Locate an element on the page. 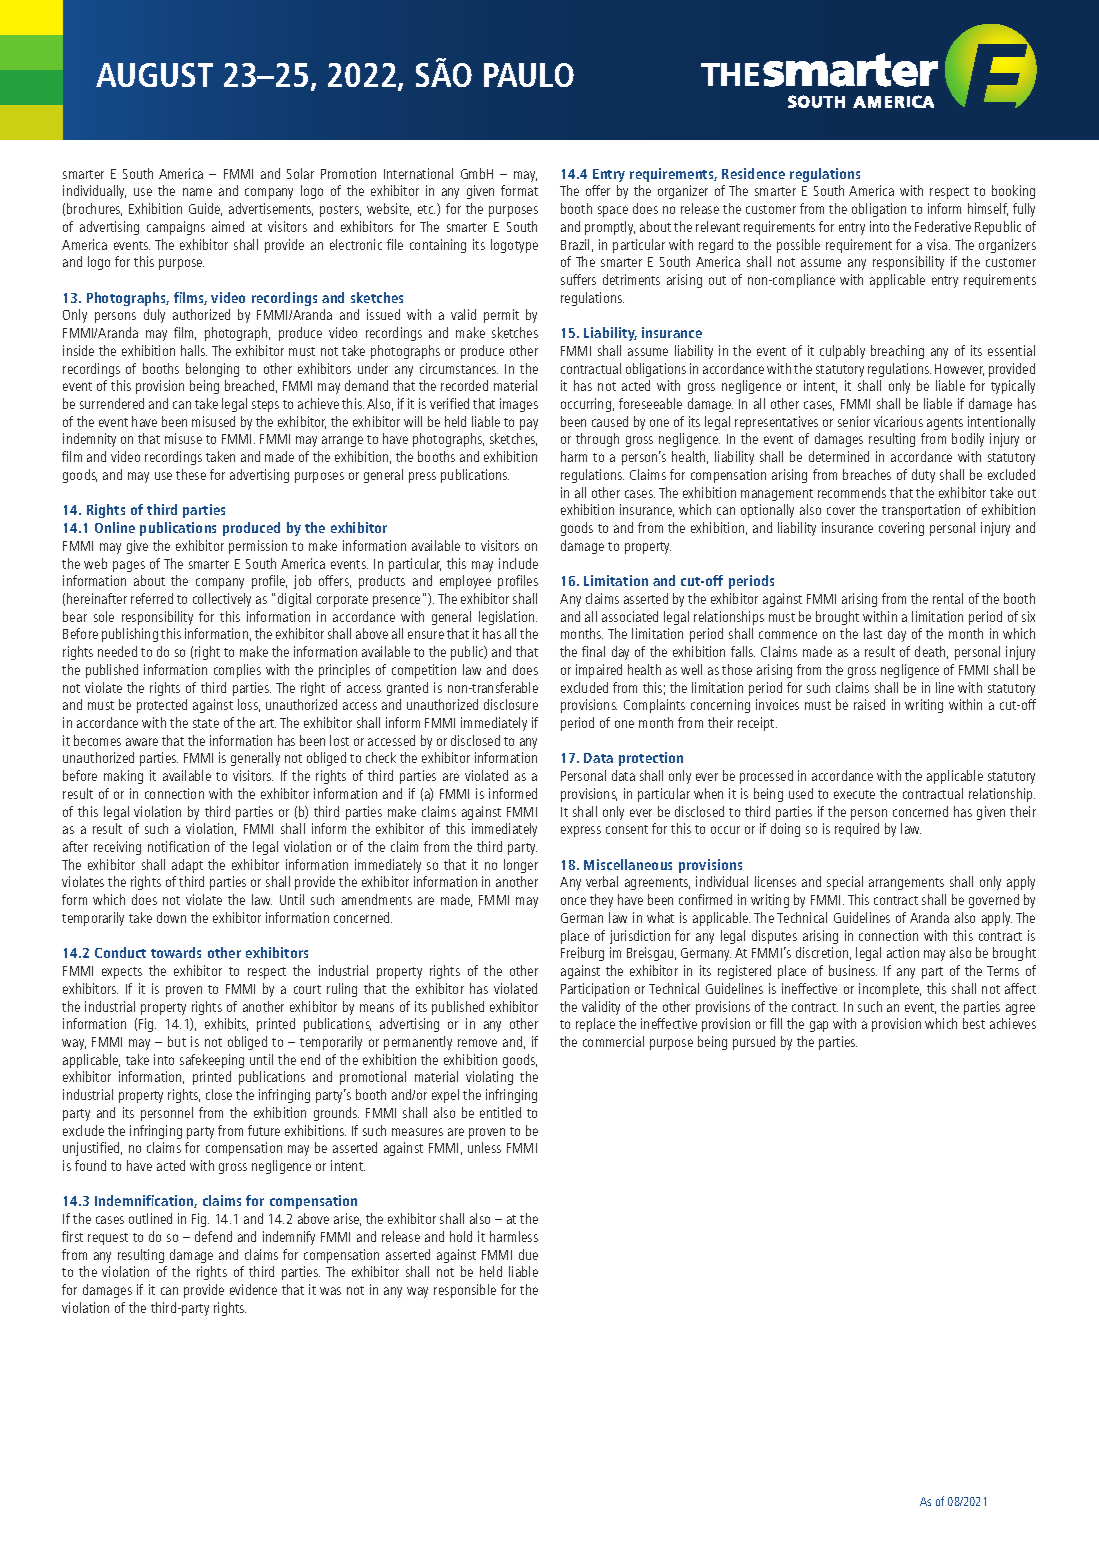 This image has width=1099, height=1554. images is located at coordinates (519, 405).
